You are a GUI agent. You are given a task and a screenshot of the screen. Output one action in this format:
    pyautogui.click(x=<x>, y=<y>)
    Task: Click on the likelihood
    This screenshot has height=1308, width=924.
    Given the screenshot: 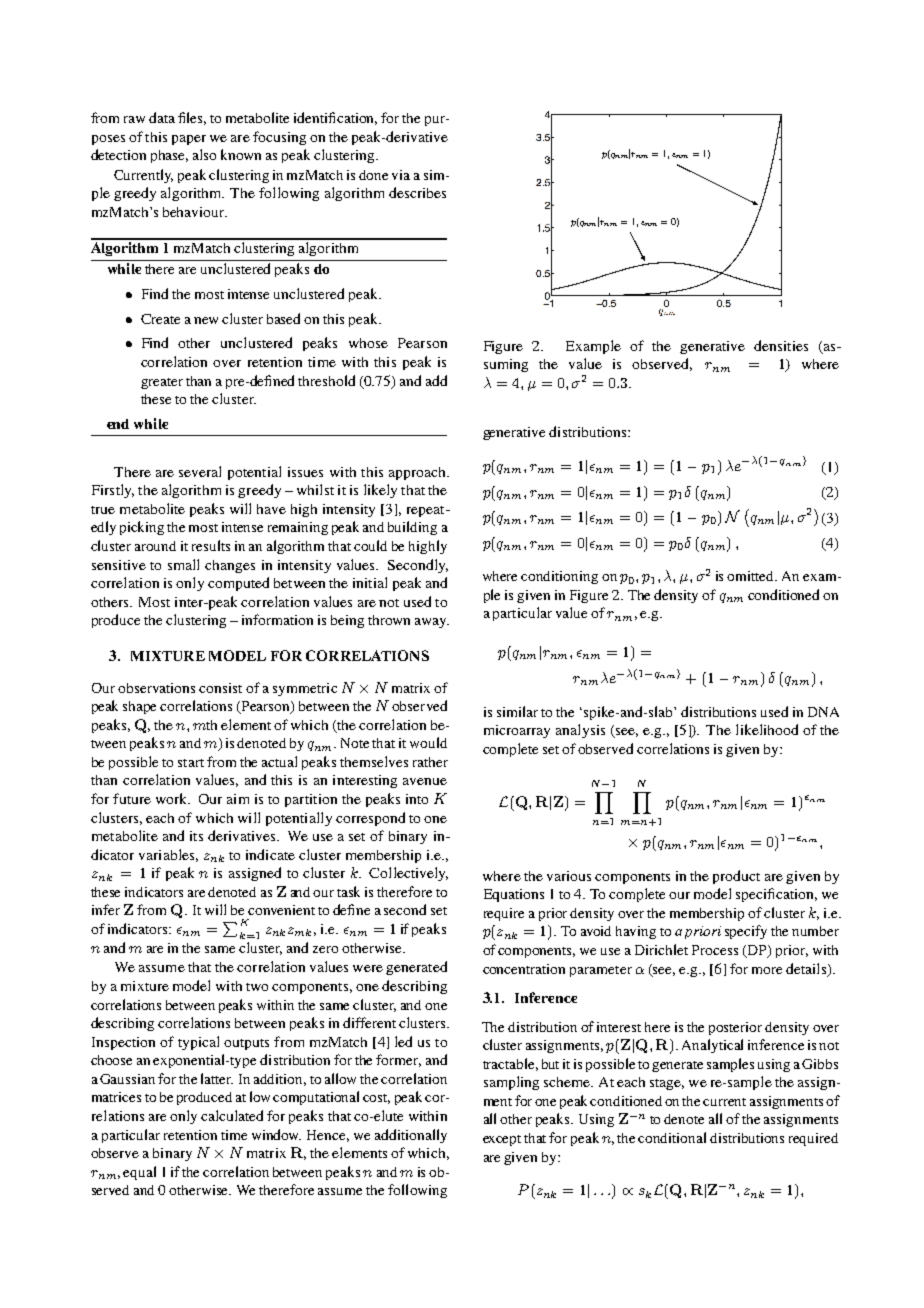 What is the action you would take?
    pyautogui.click(x=767, y=729)
